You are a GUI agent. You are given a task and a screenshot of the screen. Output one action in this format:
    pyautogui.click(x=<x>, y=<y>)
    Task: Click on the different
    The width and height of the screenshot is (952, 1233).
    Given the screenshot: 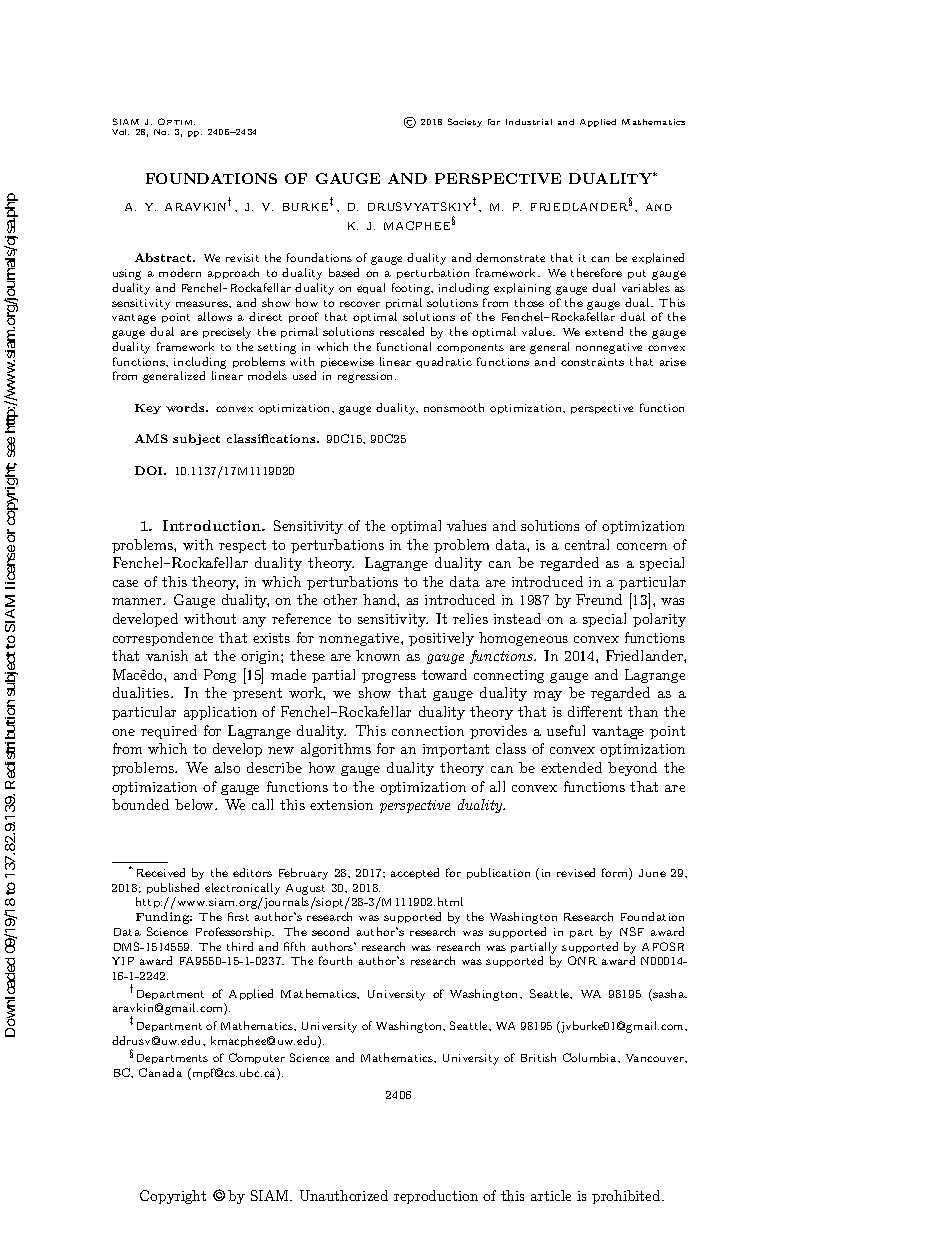 What is the action you would take?
    pyautogui.click(x=595, y=711)
